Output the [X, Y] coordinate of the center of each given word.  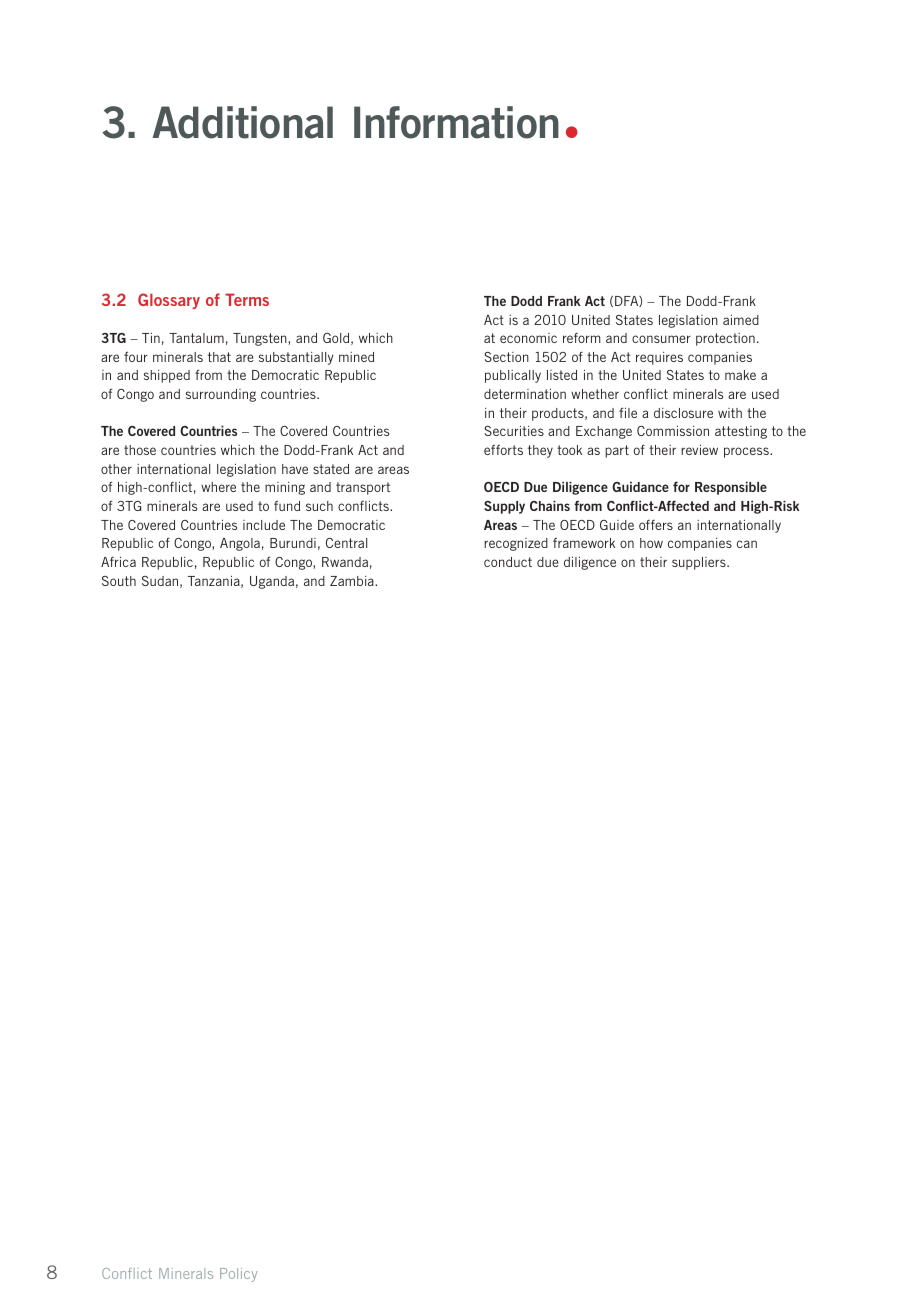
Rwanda [345, 562]
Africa [118, 561]
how [651, 543]
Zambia [353, 581]
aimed [741, 319]
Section [506, 357]
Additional [243, 122]
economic [528, 338]
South [119, 581]
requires [659, 358]
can [747, 544]
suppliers [700, 563]
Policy [238, 1275]
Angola [240, 544]
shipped [167, 376]
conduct [508, 562]
